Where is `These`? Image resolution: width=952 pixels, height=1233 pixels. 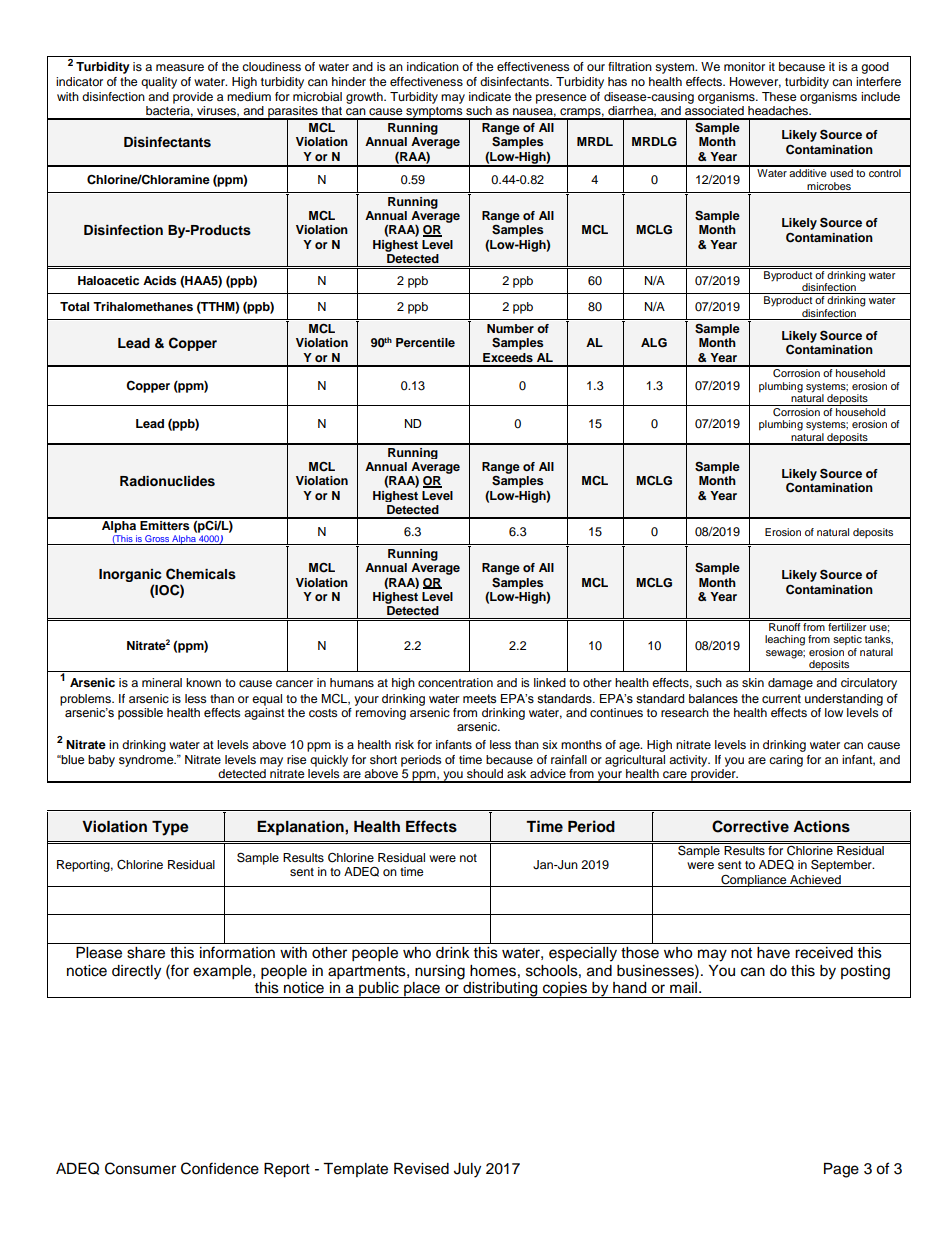 These is located at coordinates (779, 96).
